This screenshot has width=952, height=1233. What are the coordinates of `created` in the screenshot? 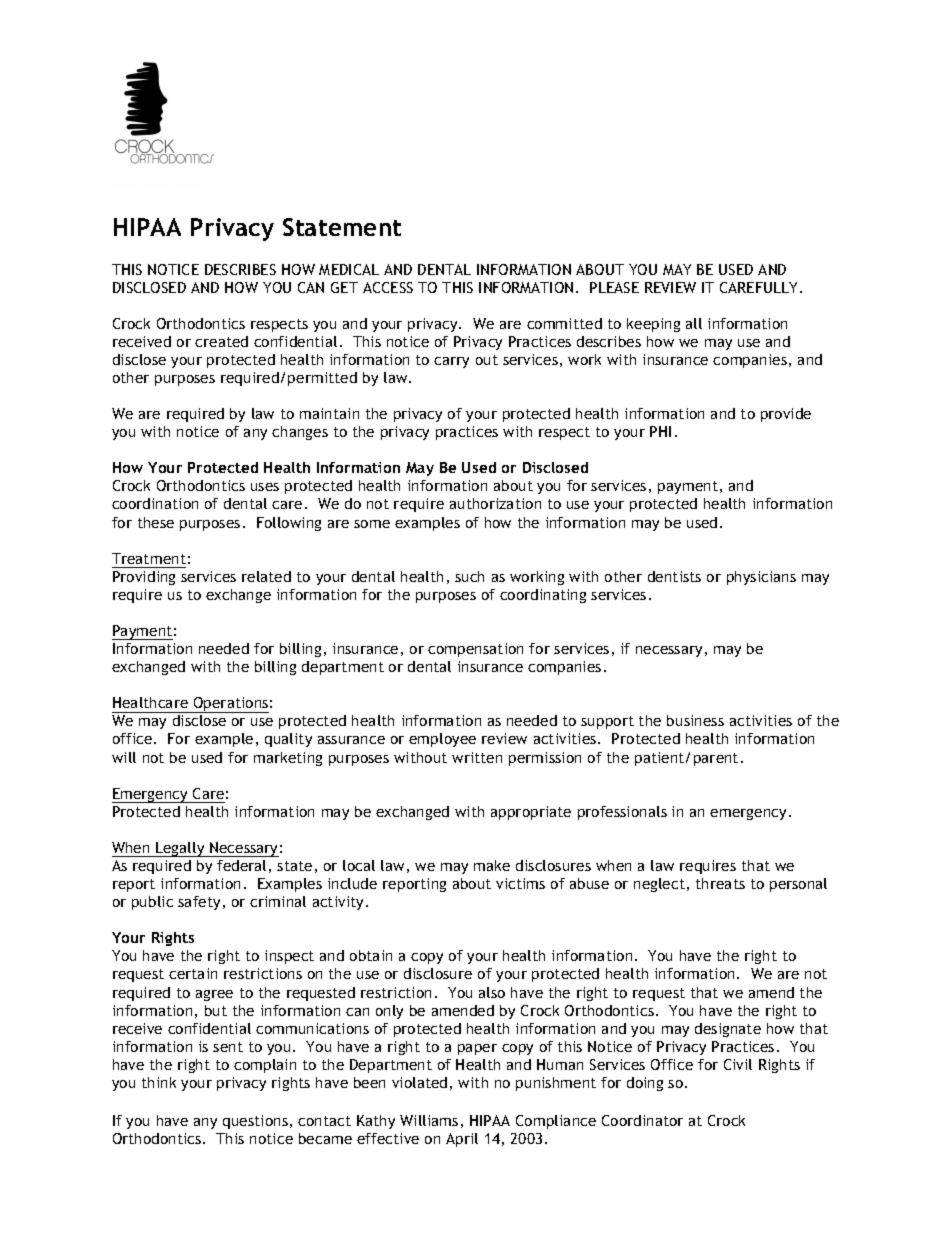 It's located at (221, 341).
